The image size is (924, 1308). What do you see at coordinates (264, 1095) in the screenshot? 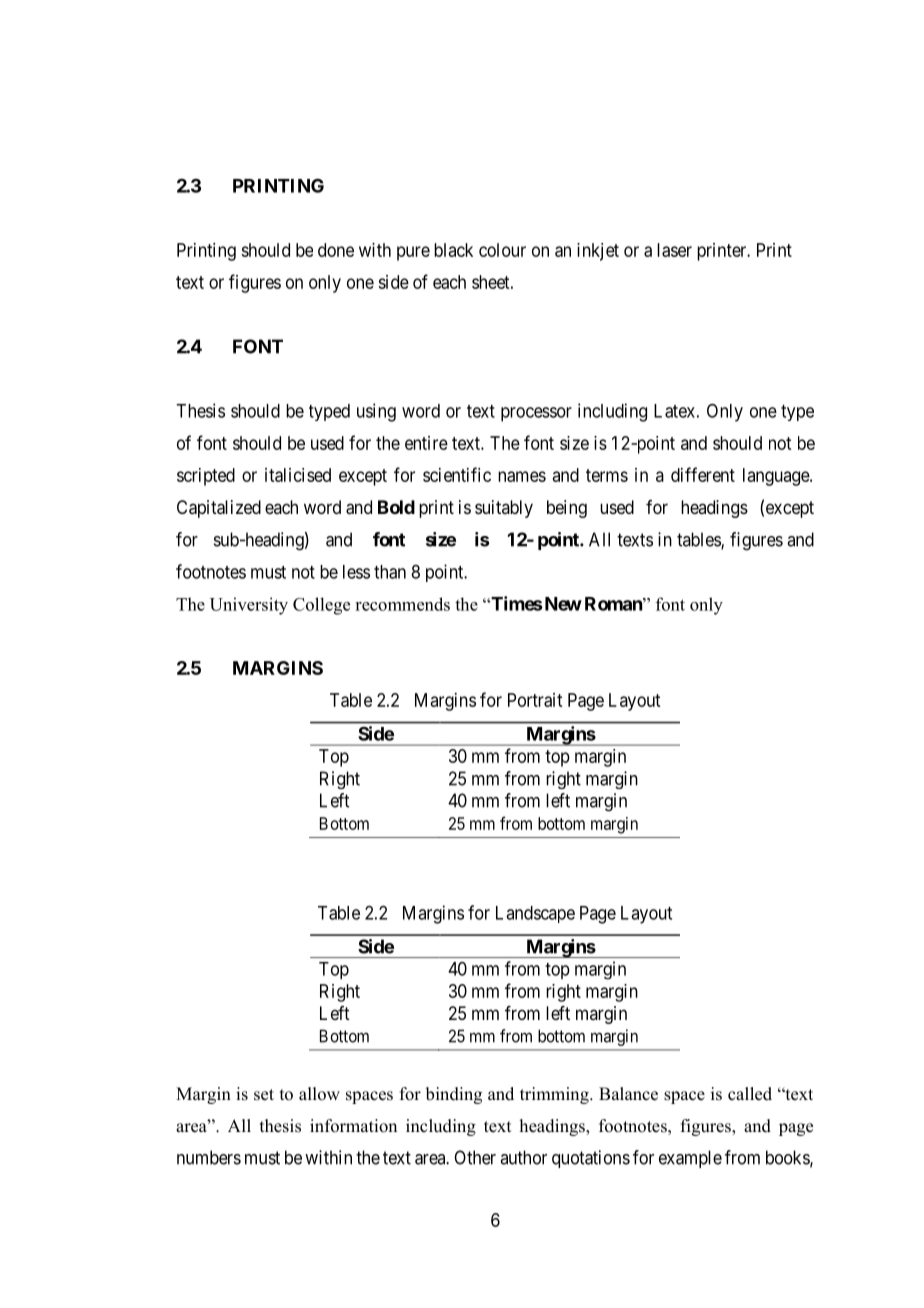
I see `set` at bounding box center [264, 1095].
